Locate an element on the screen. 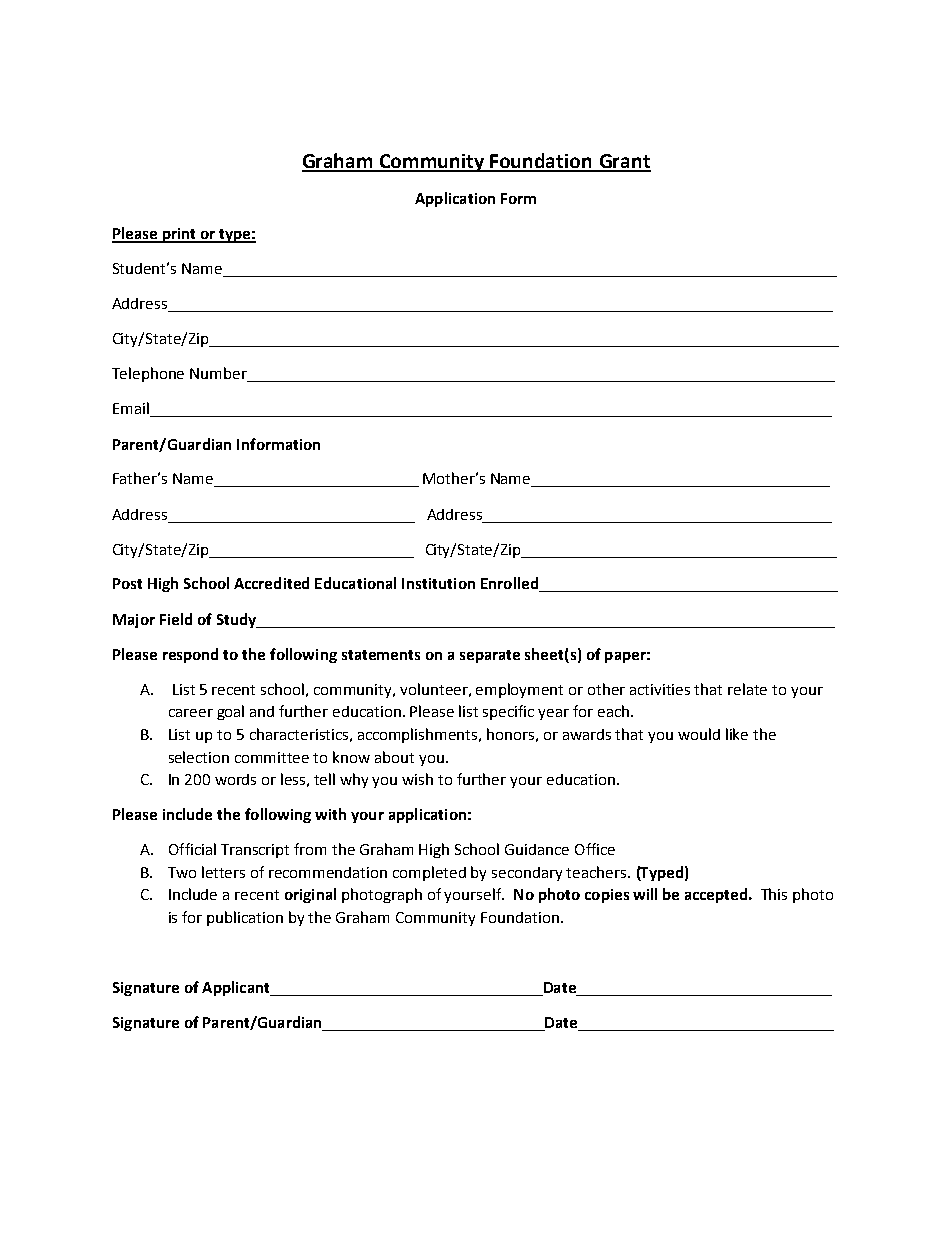  Institution is located at coordinates (438, 583).
